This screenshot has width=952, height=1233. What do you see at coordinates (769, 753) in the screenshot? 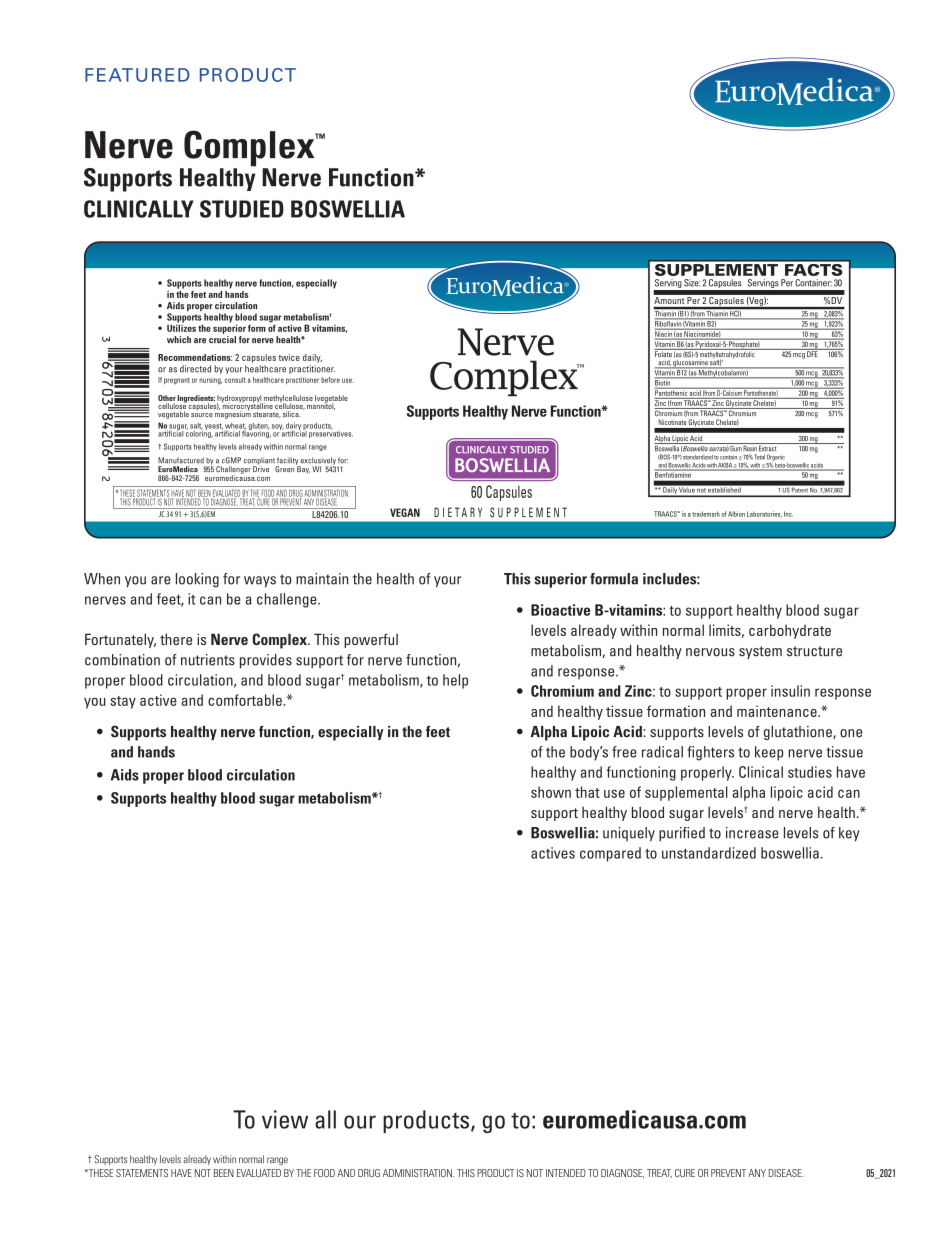
I see `keep` at bounding box center [769, 753].
